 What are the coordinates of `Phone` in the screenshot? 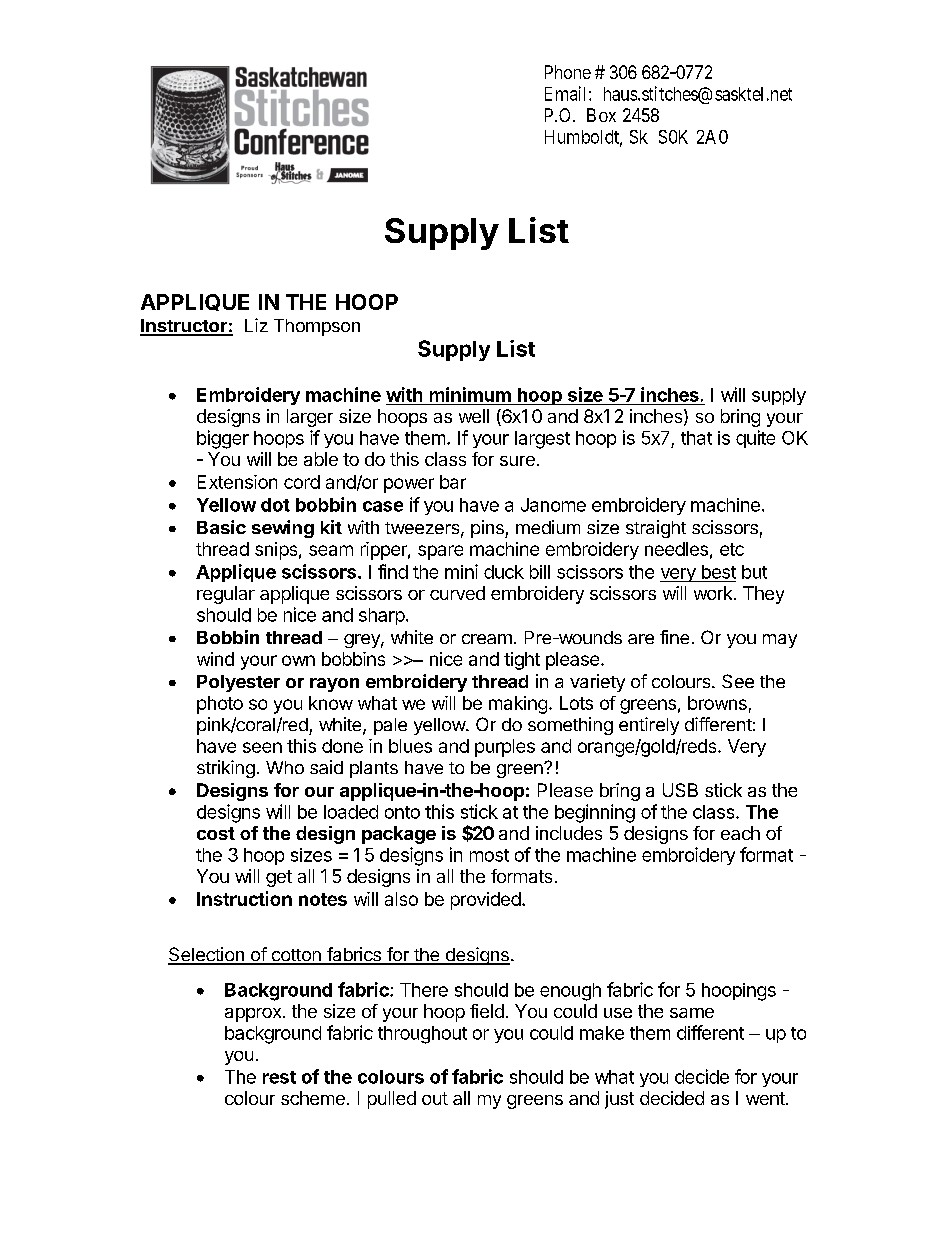 It's located at (568, 72).
